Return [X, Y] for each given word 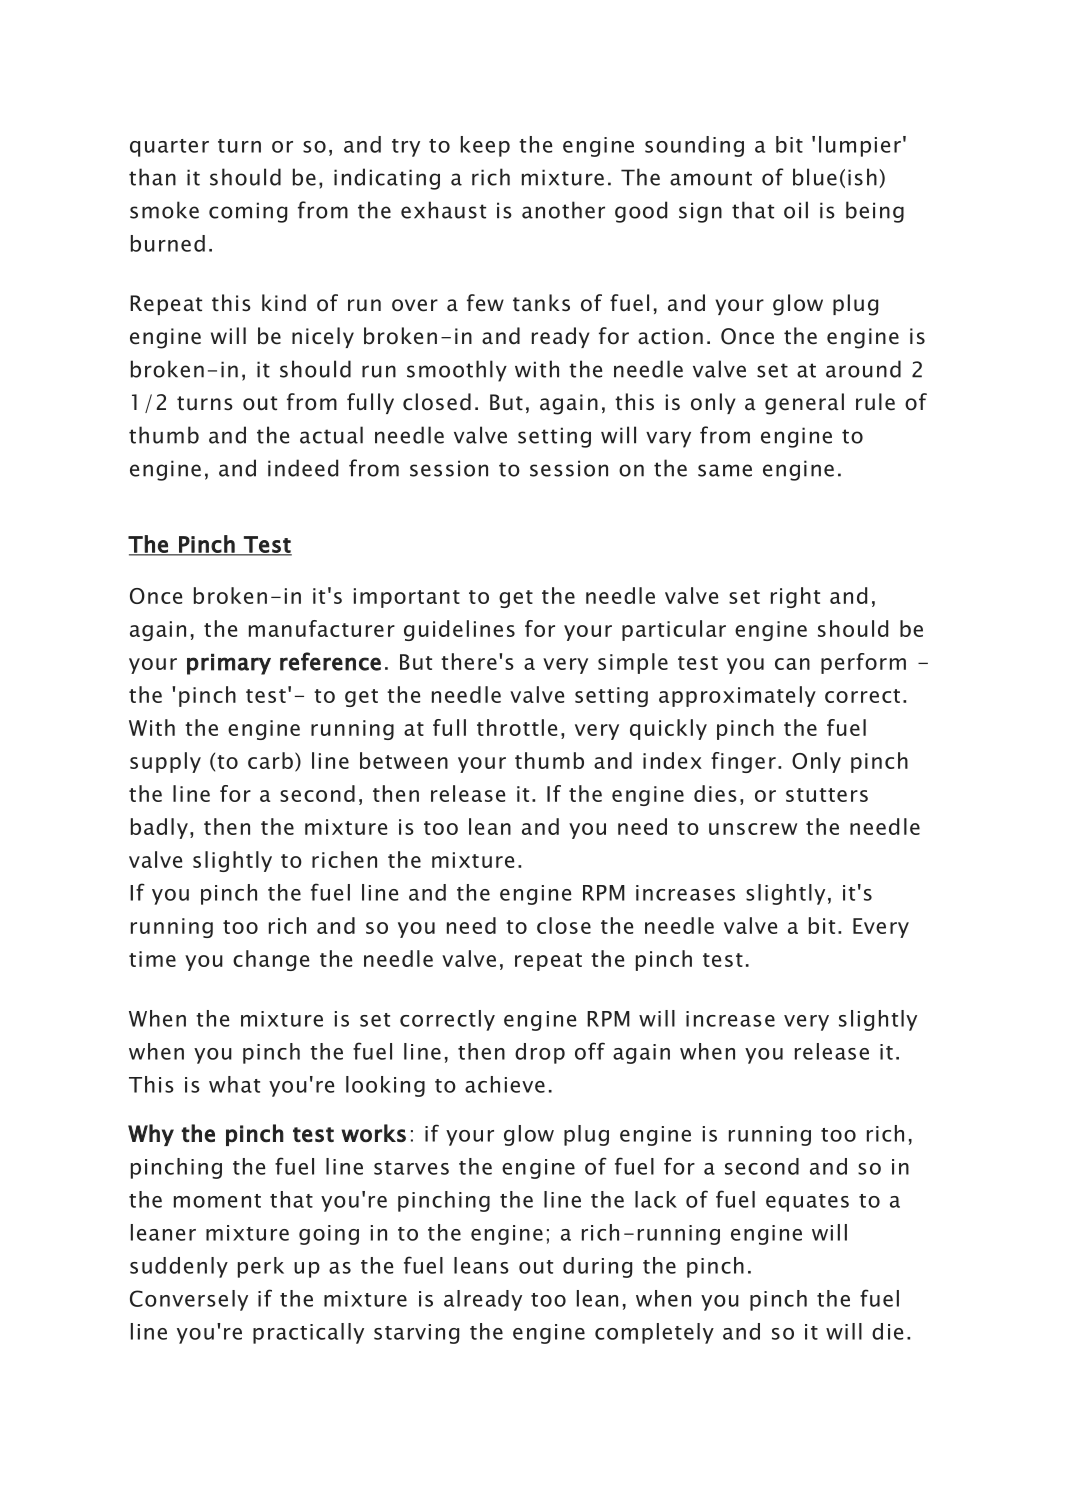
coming [248, 212]
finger [743, 762]
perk [261, 1267]
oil [796, 210]
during [597, 1267]
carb [270, 760]
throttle [517, 727]
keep [485, 146]
